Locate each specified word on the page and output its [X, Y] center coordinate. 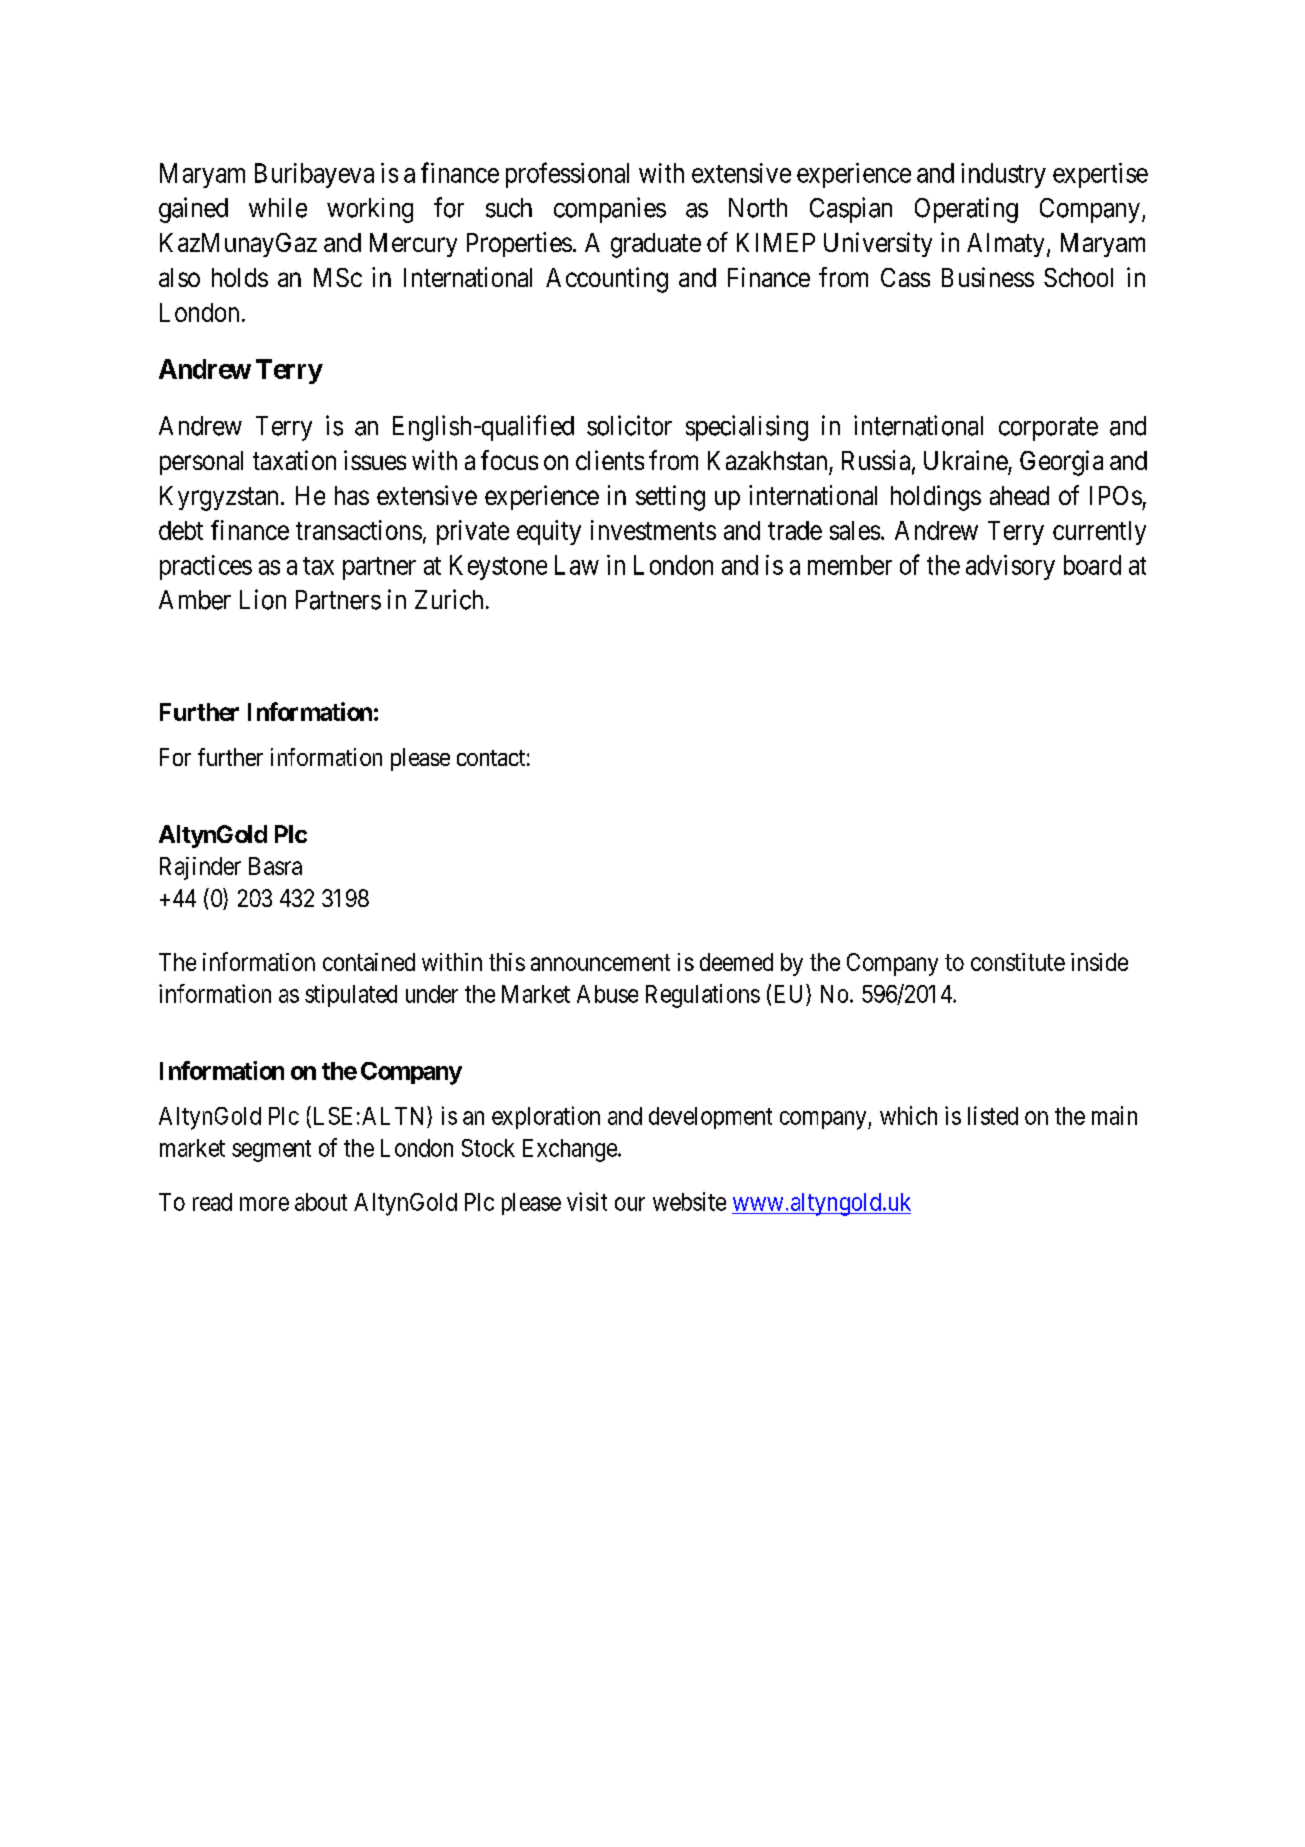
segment [271, 1151]
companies [610, 210]
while [278, 208]
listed [993, 1115]
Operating [966, 210]
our [630, 1204]
